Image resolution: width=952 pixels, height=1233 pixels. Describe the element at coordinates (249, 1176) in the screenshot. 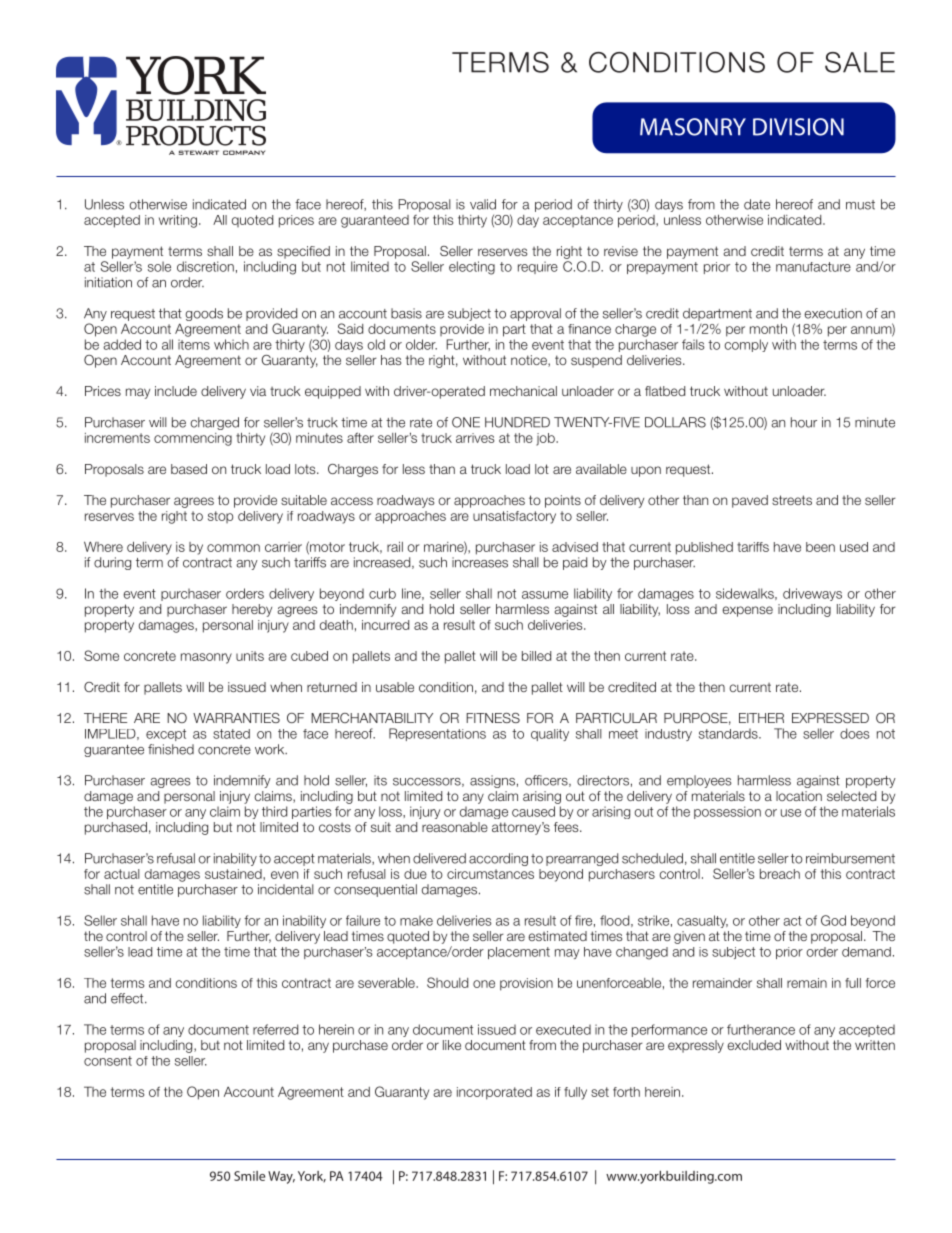

I see `Smile` at that location.
